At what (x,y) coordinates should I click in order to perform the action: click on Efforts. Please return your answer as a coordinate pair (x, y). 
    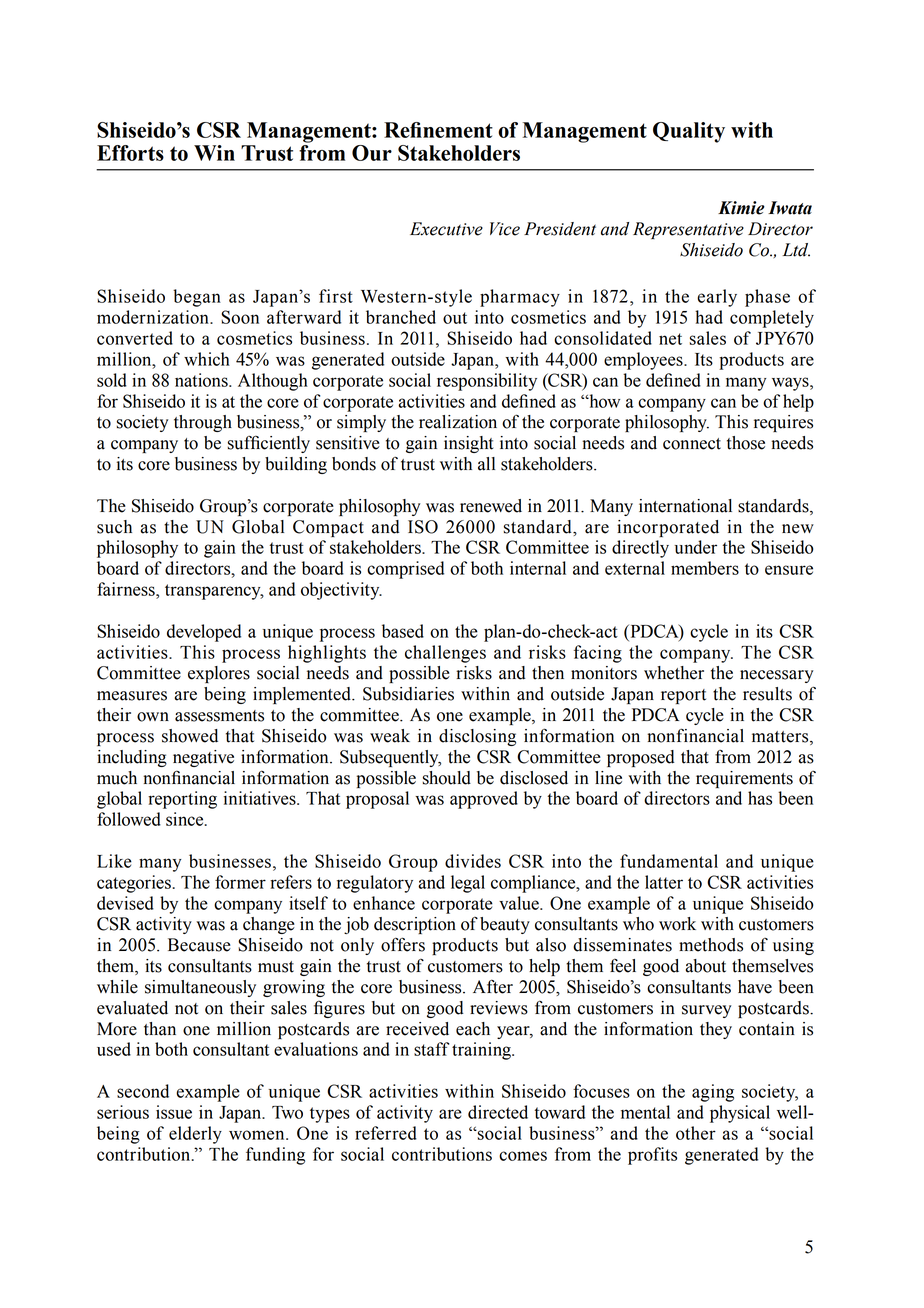
    Looking at the image, I should click on (130, 153).
